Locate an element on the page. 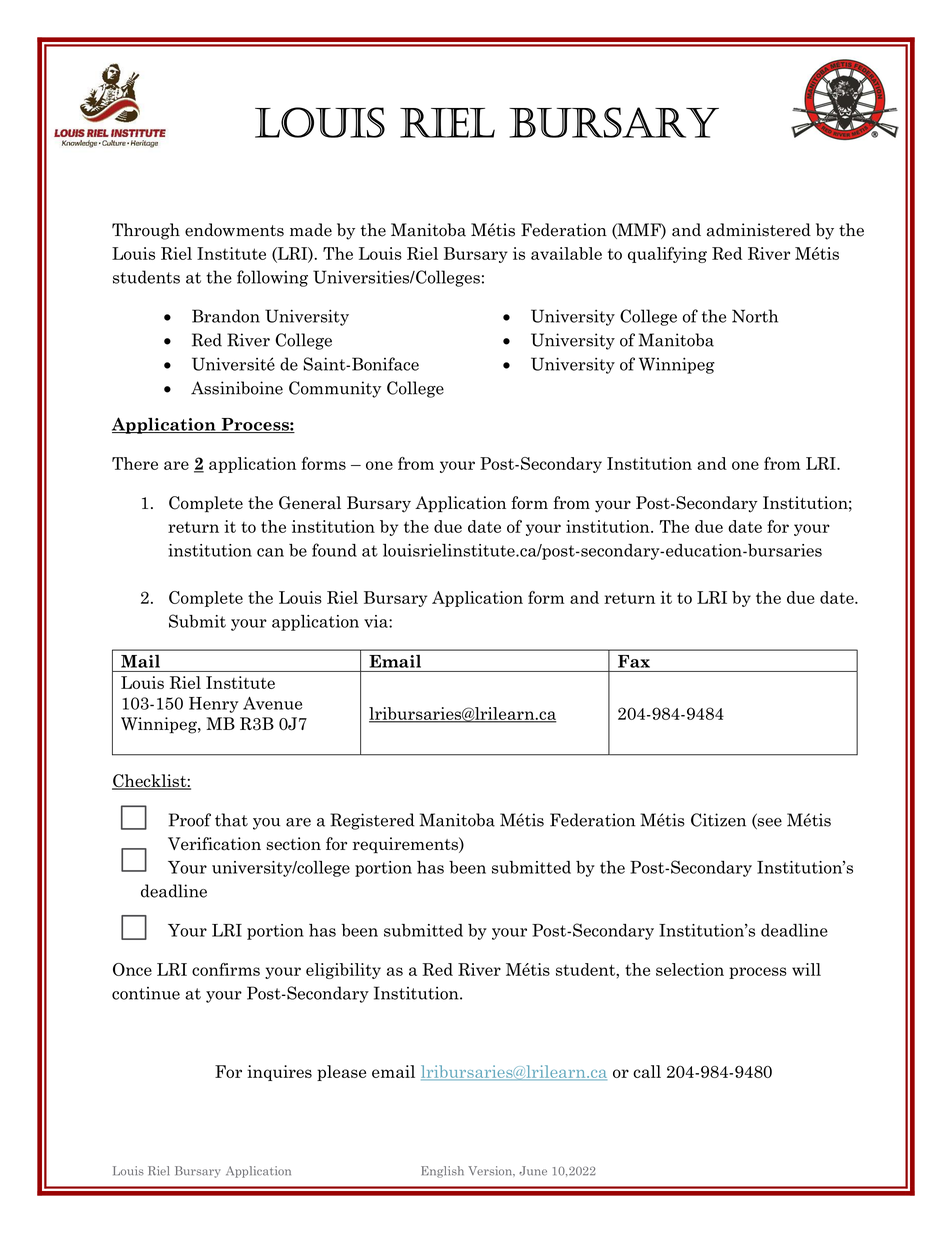 This image has height=1233, width=952. administered is located at coordinates (759, 230).
